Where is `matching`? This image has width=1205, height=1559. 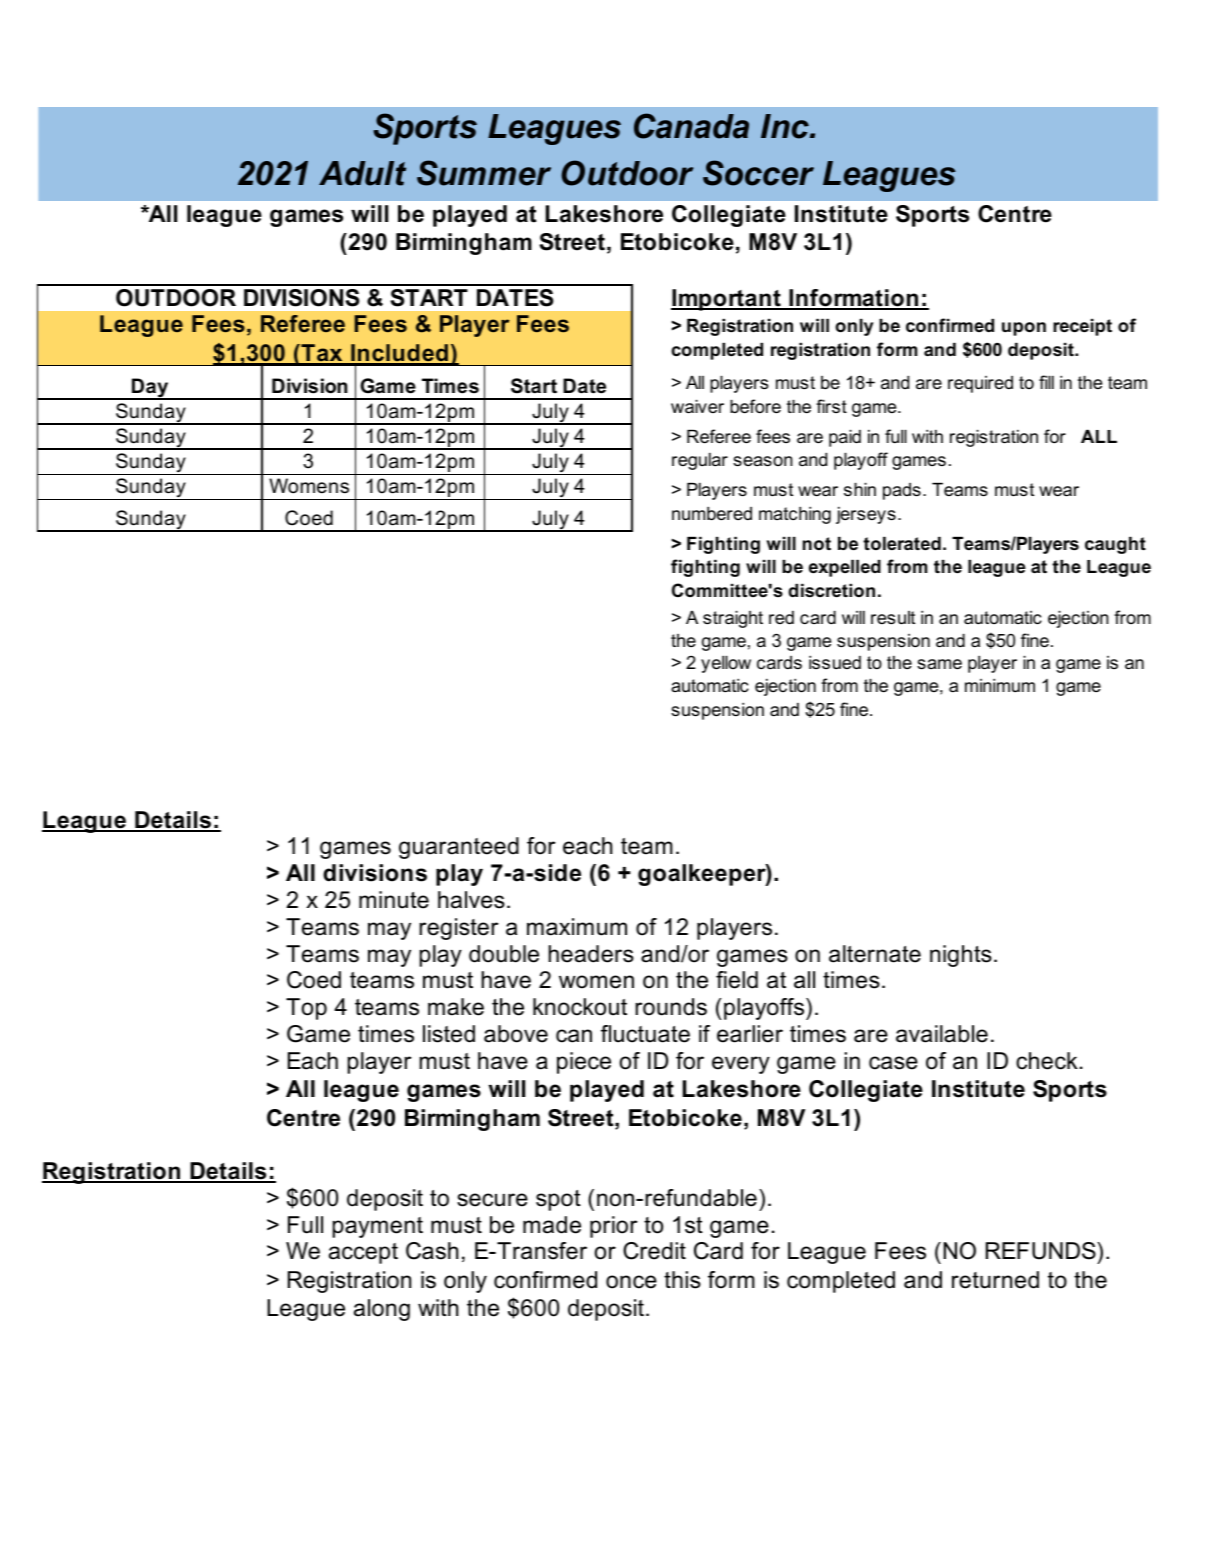
matching is located at coordinates (795, 515).
